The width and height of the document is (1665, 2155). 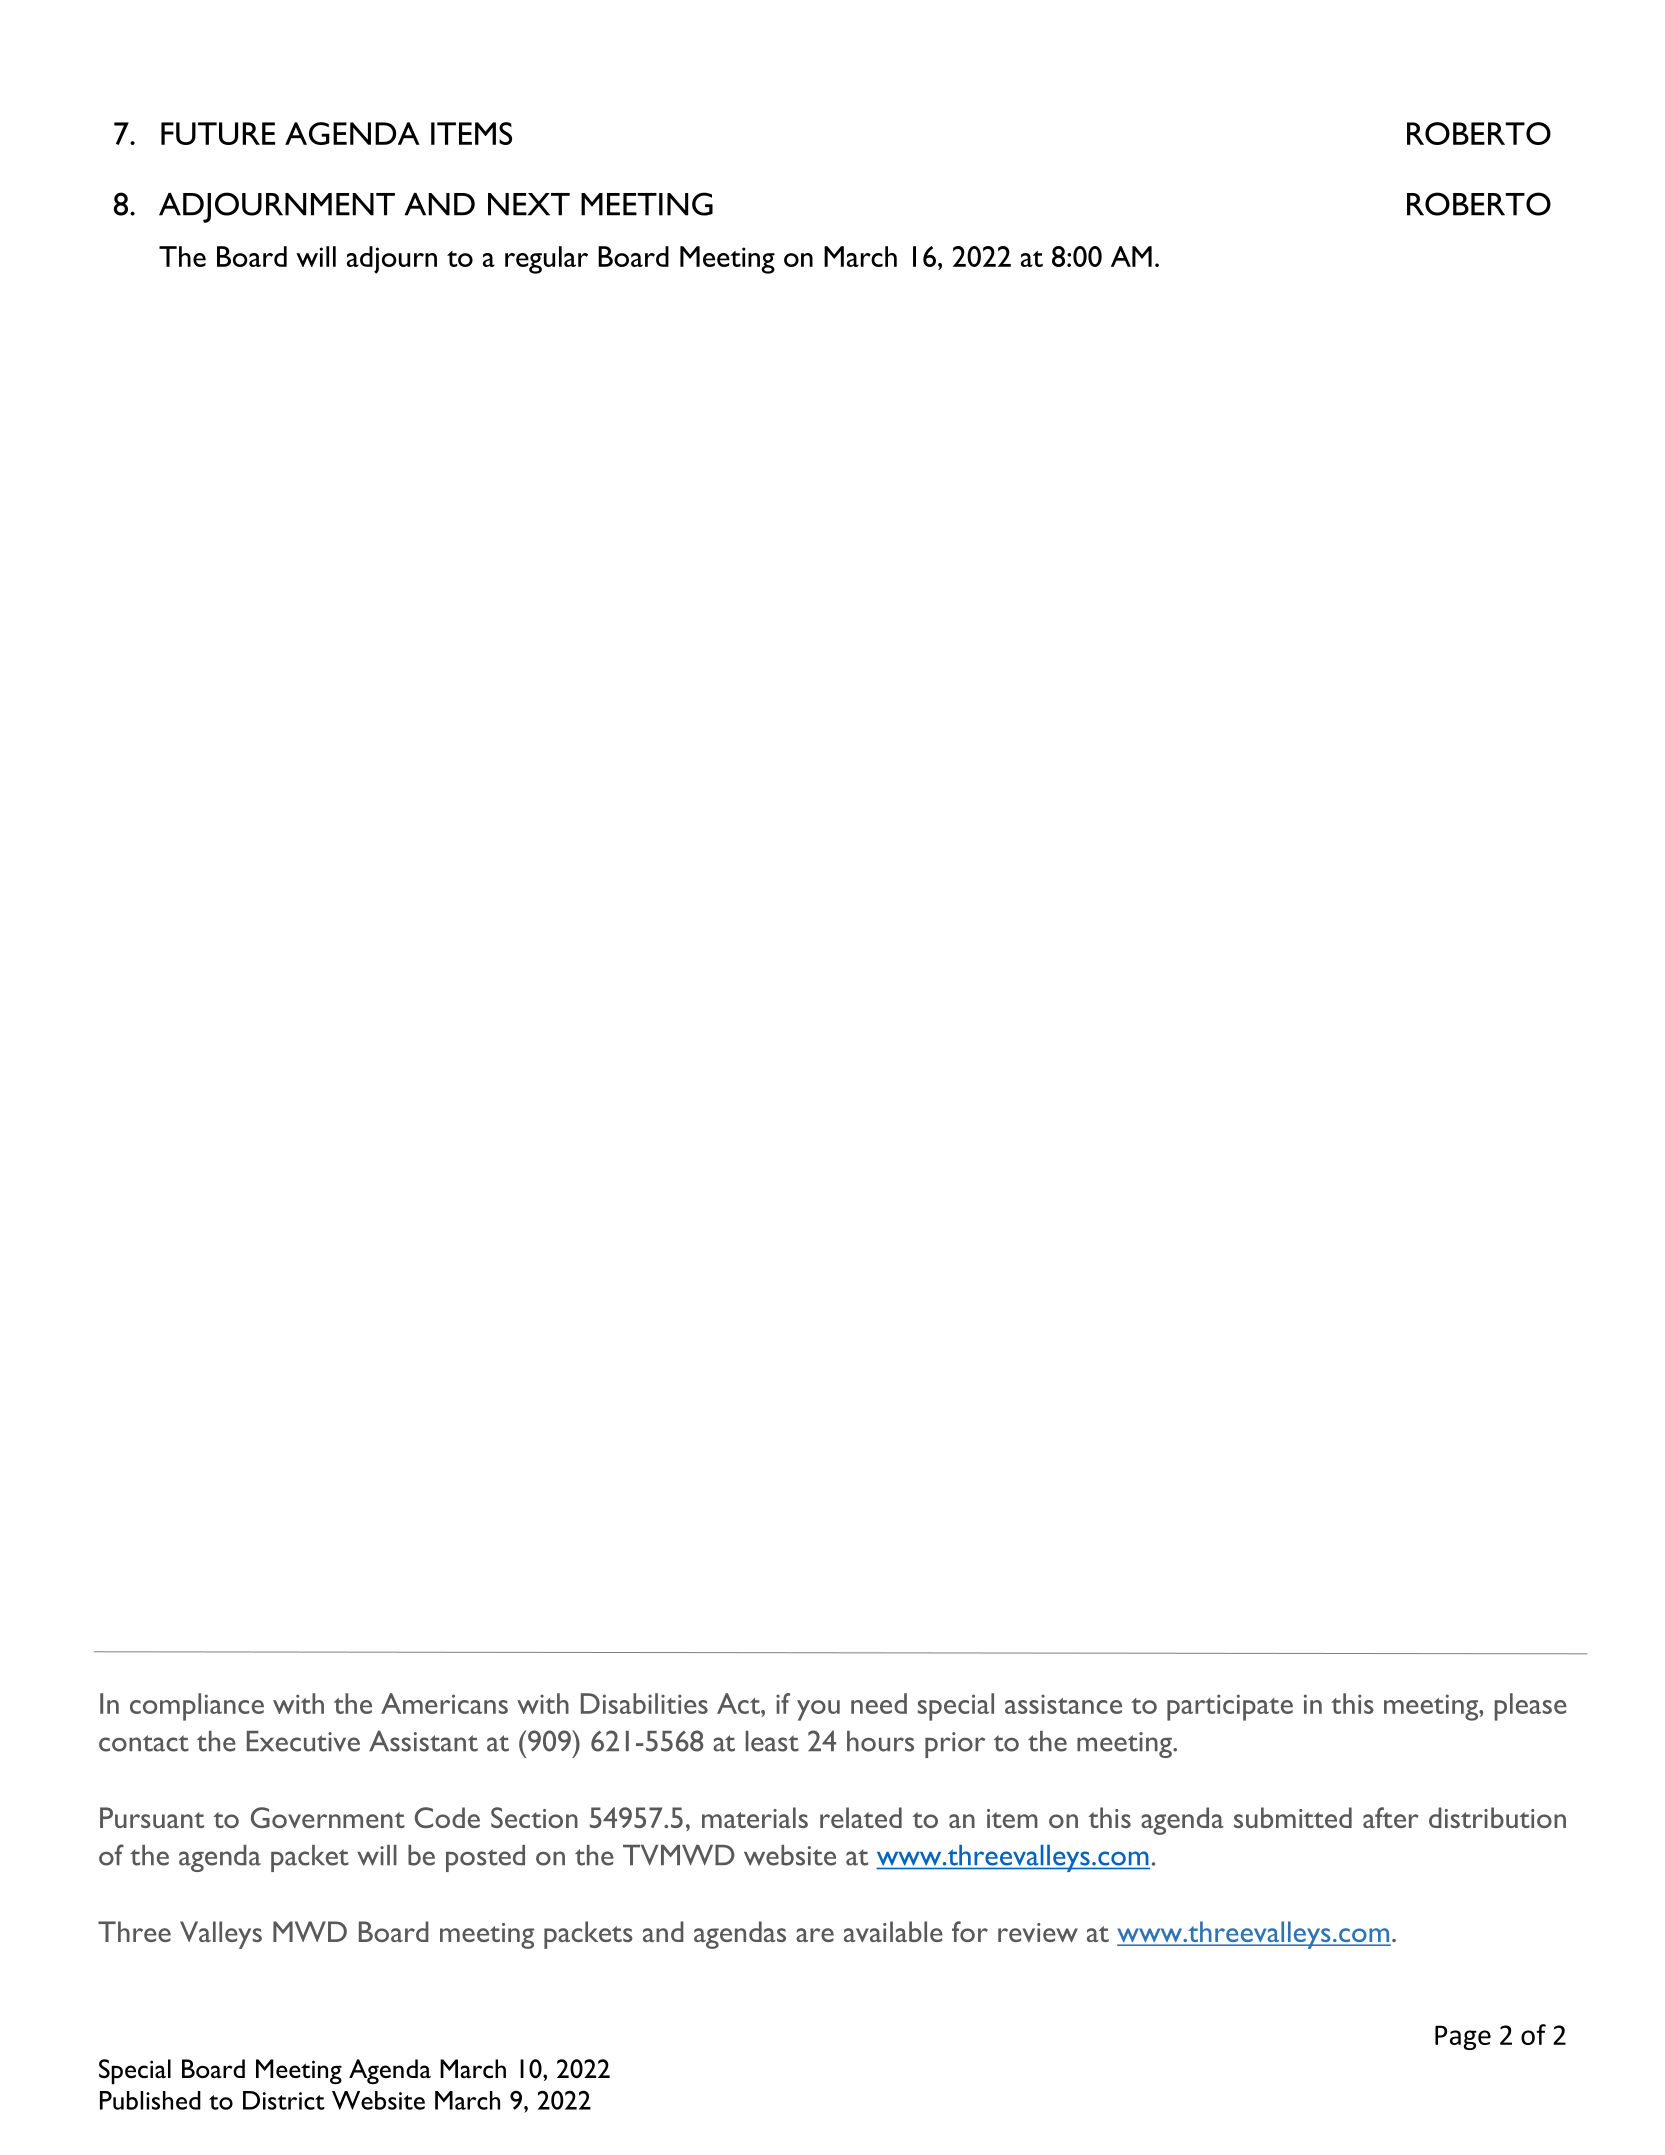 I want to click on compliance, so click(x=197, y=1707).
